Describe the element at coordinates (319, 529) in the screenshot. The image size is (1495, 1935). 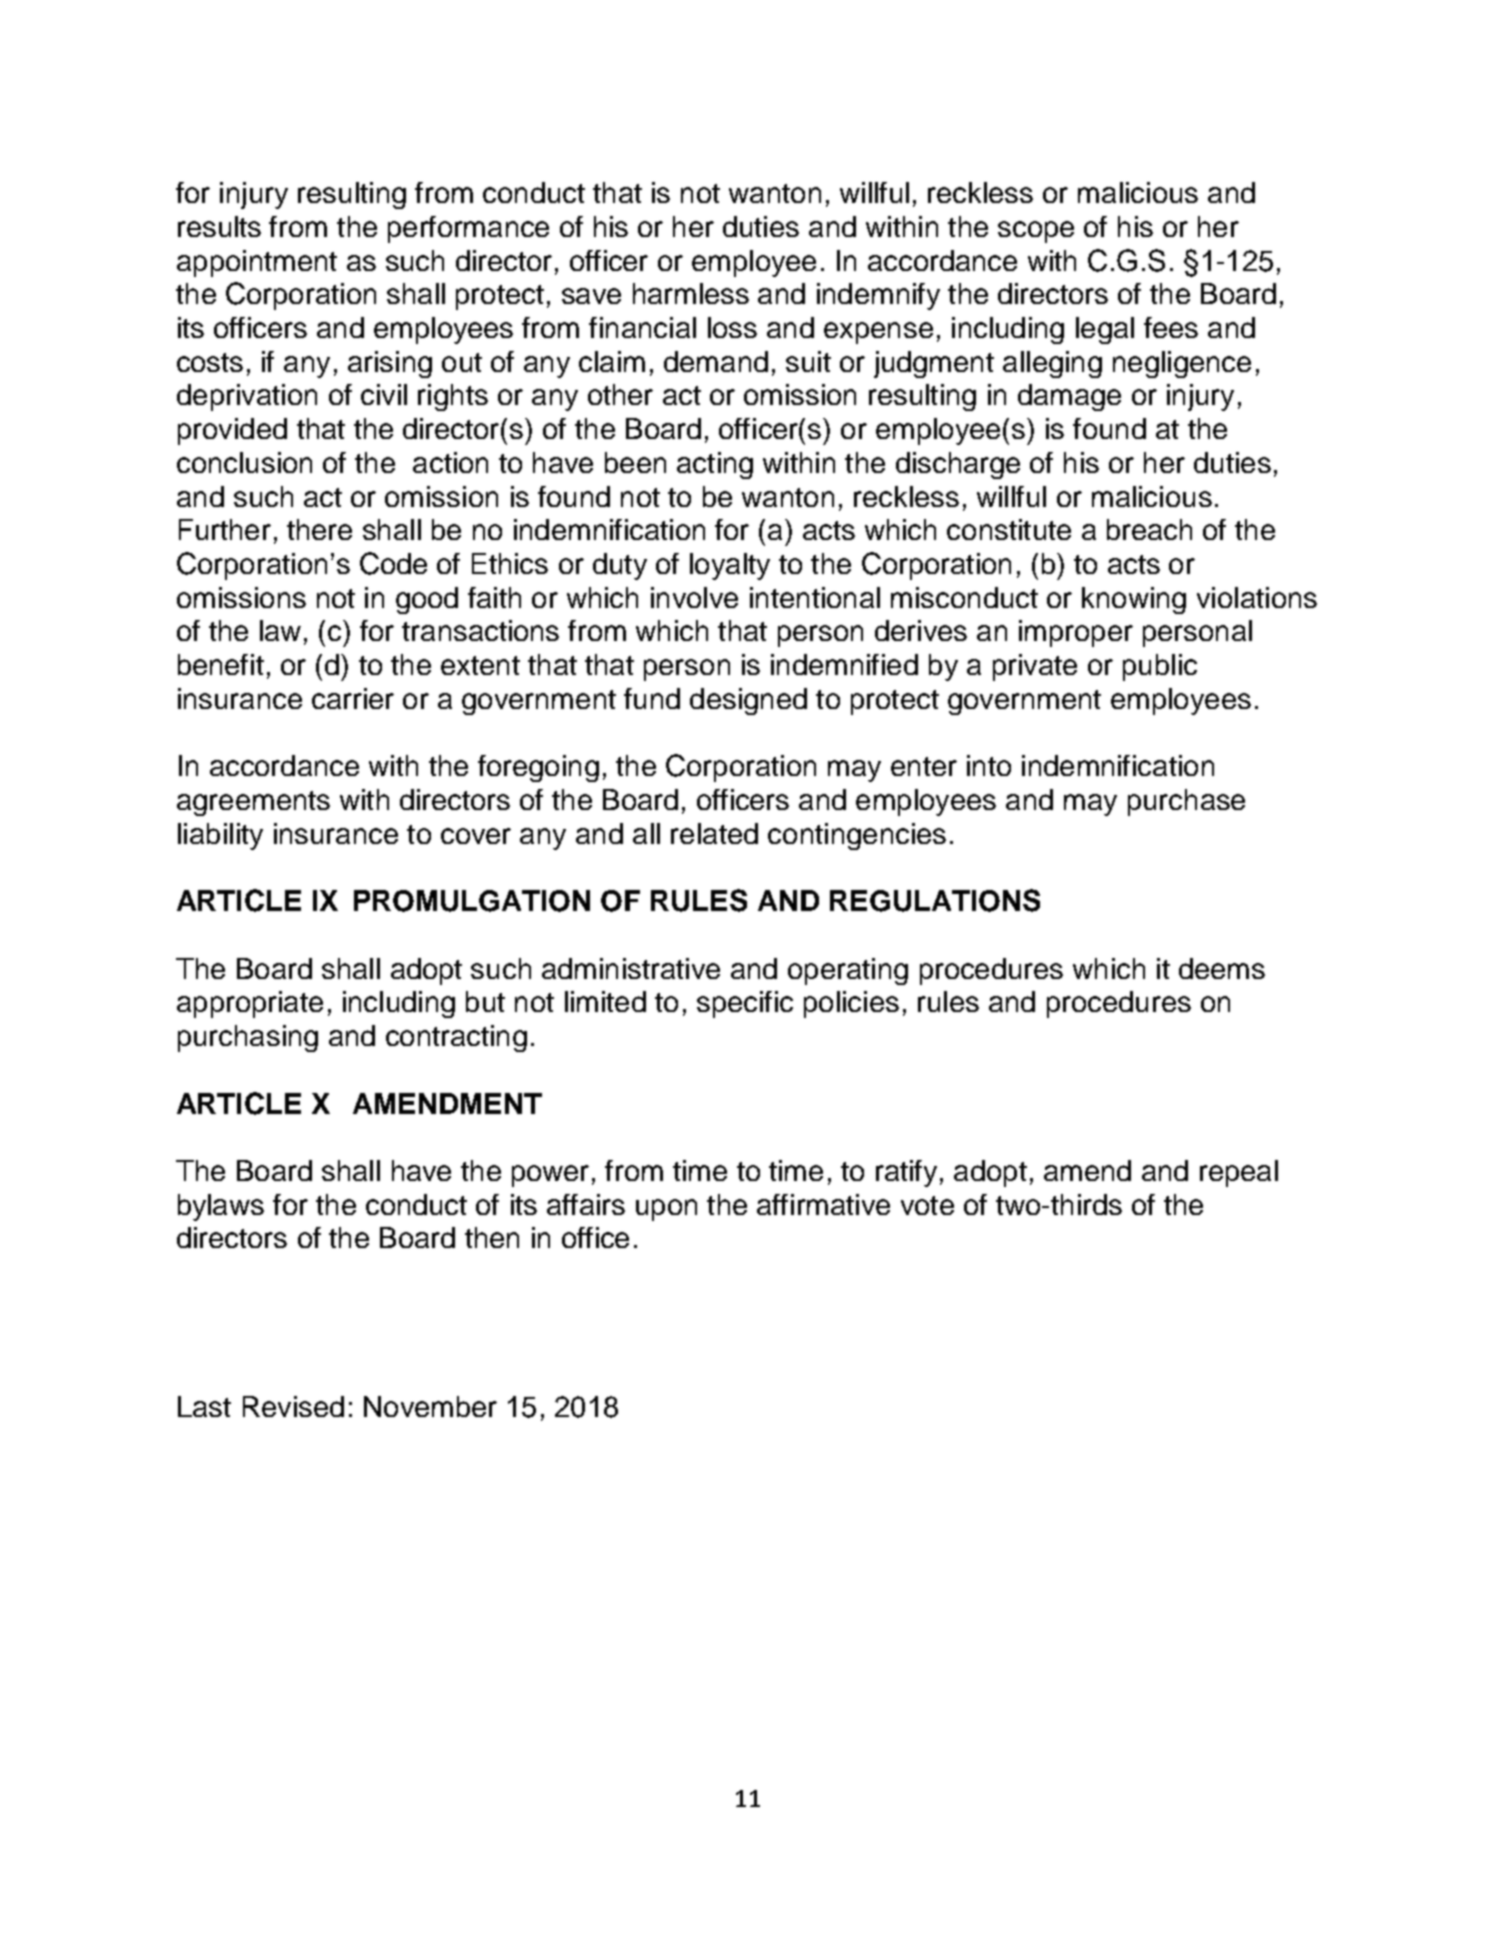
I see `there` at that location.
